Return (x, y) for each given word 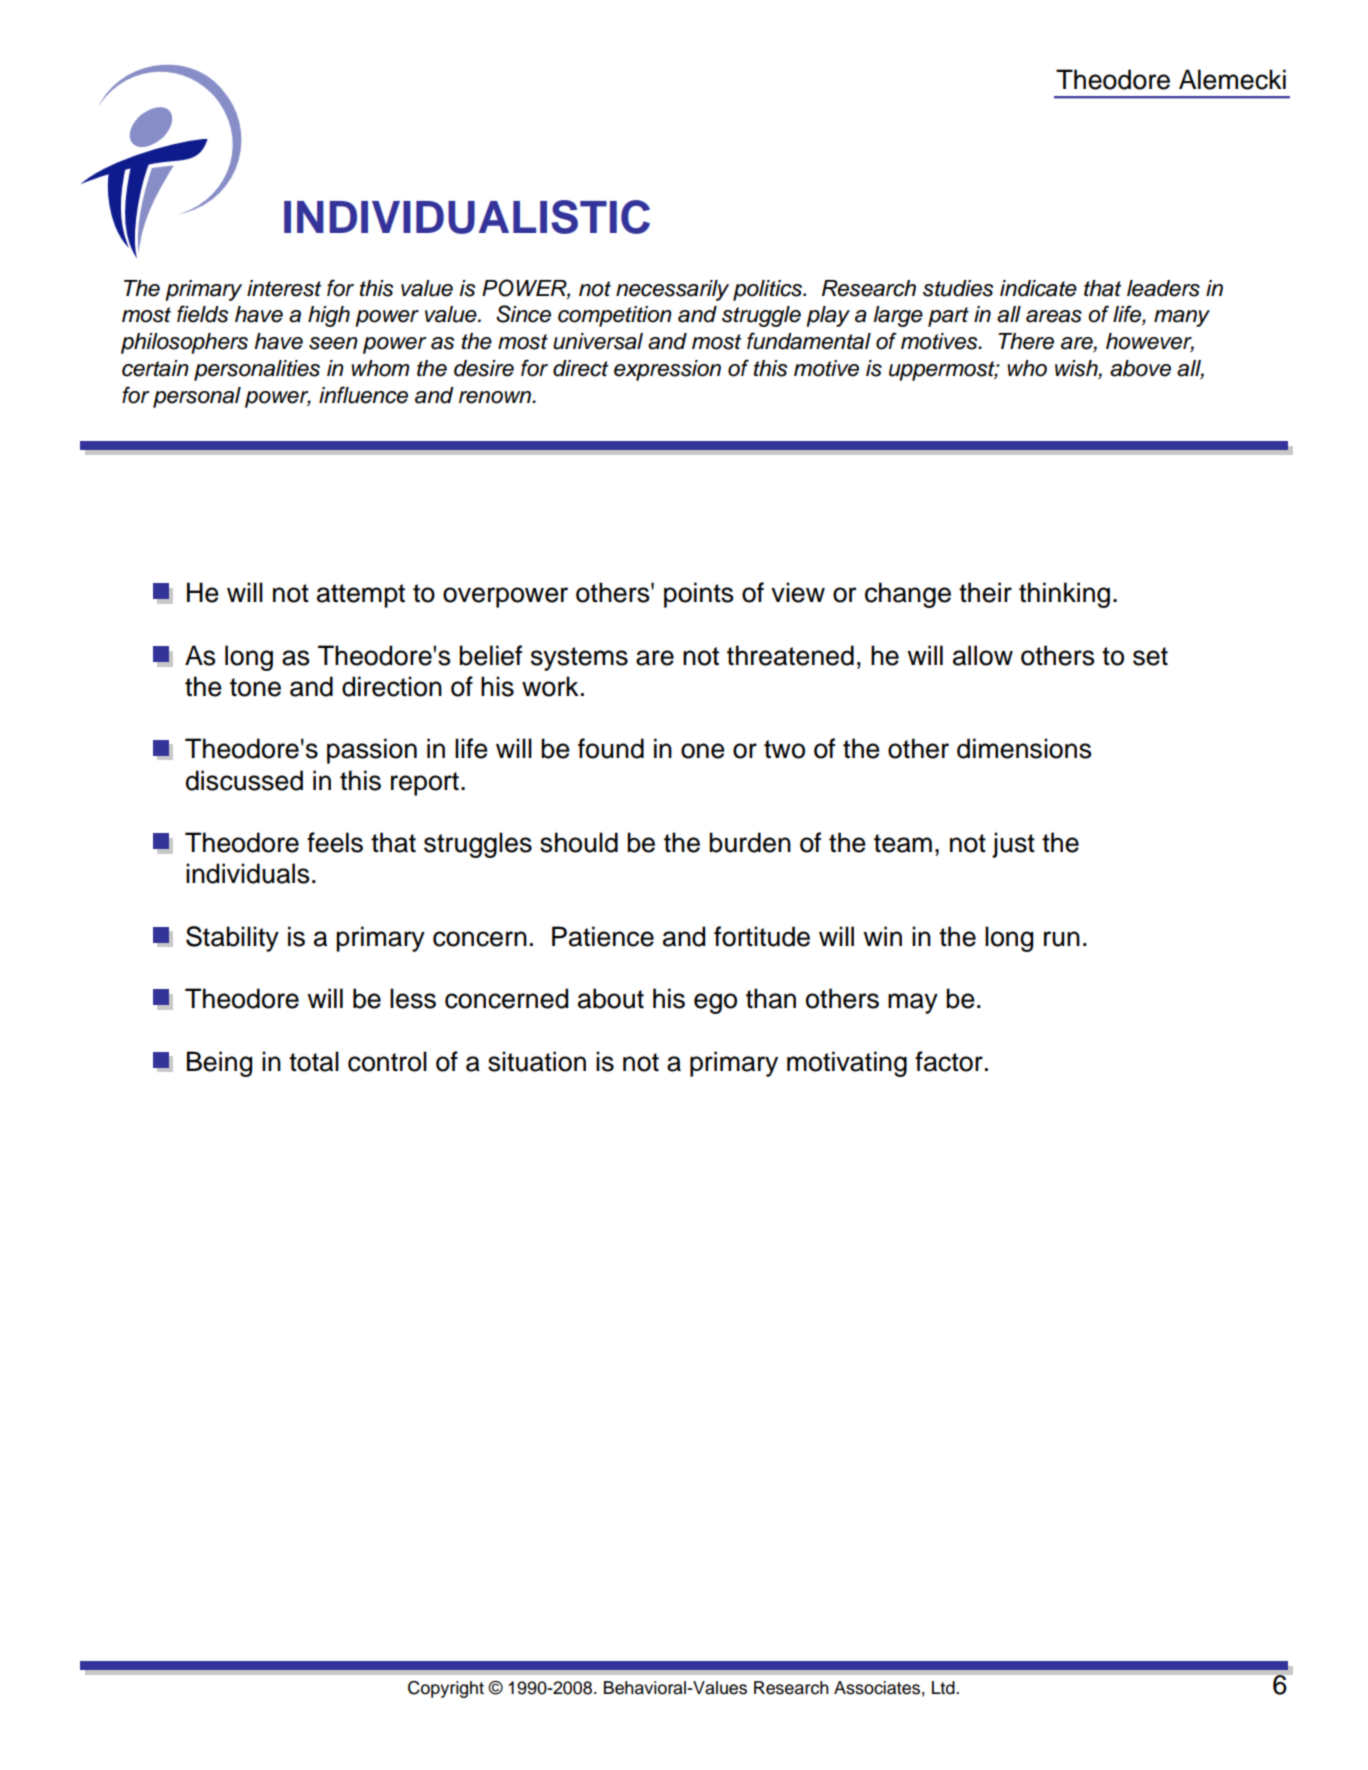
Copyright (446, 1689)
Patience (603, 936)
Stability (232, 939)
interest (284, 288)
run (1062, 939)
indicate (1038, 288)
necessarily (672, 290)
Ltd (944, 1688)
